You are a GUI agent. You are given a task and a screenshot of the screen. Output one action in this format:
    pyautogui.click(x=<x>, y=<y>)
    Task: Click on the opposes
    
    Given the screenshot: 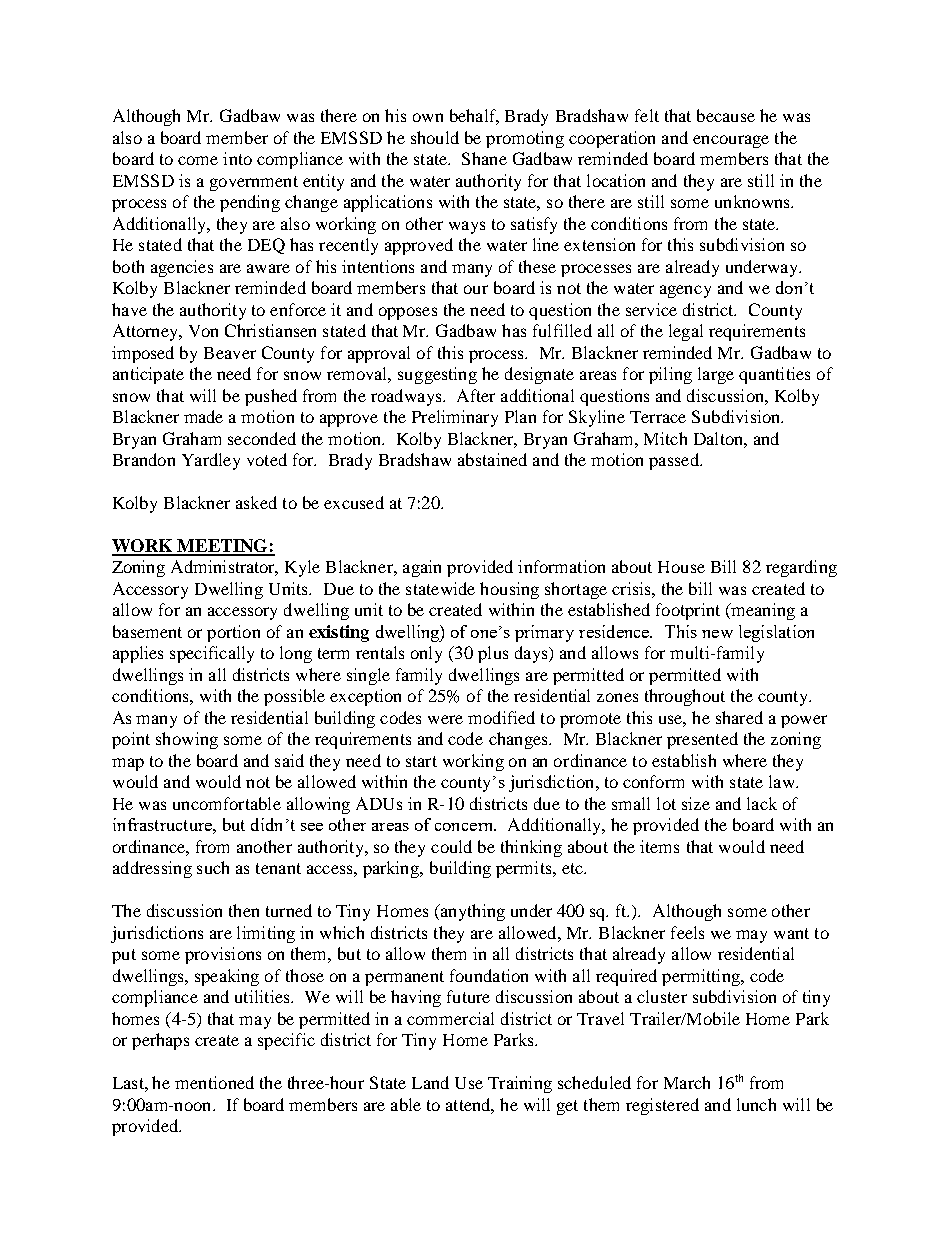 What is the action you would take?
    pyautogui.click(x=408, y=313)
